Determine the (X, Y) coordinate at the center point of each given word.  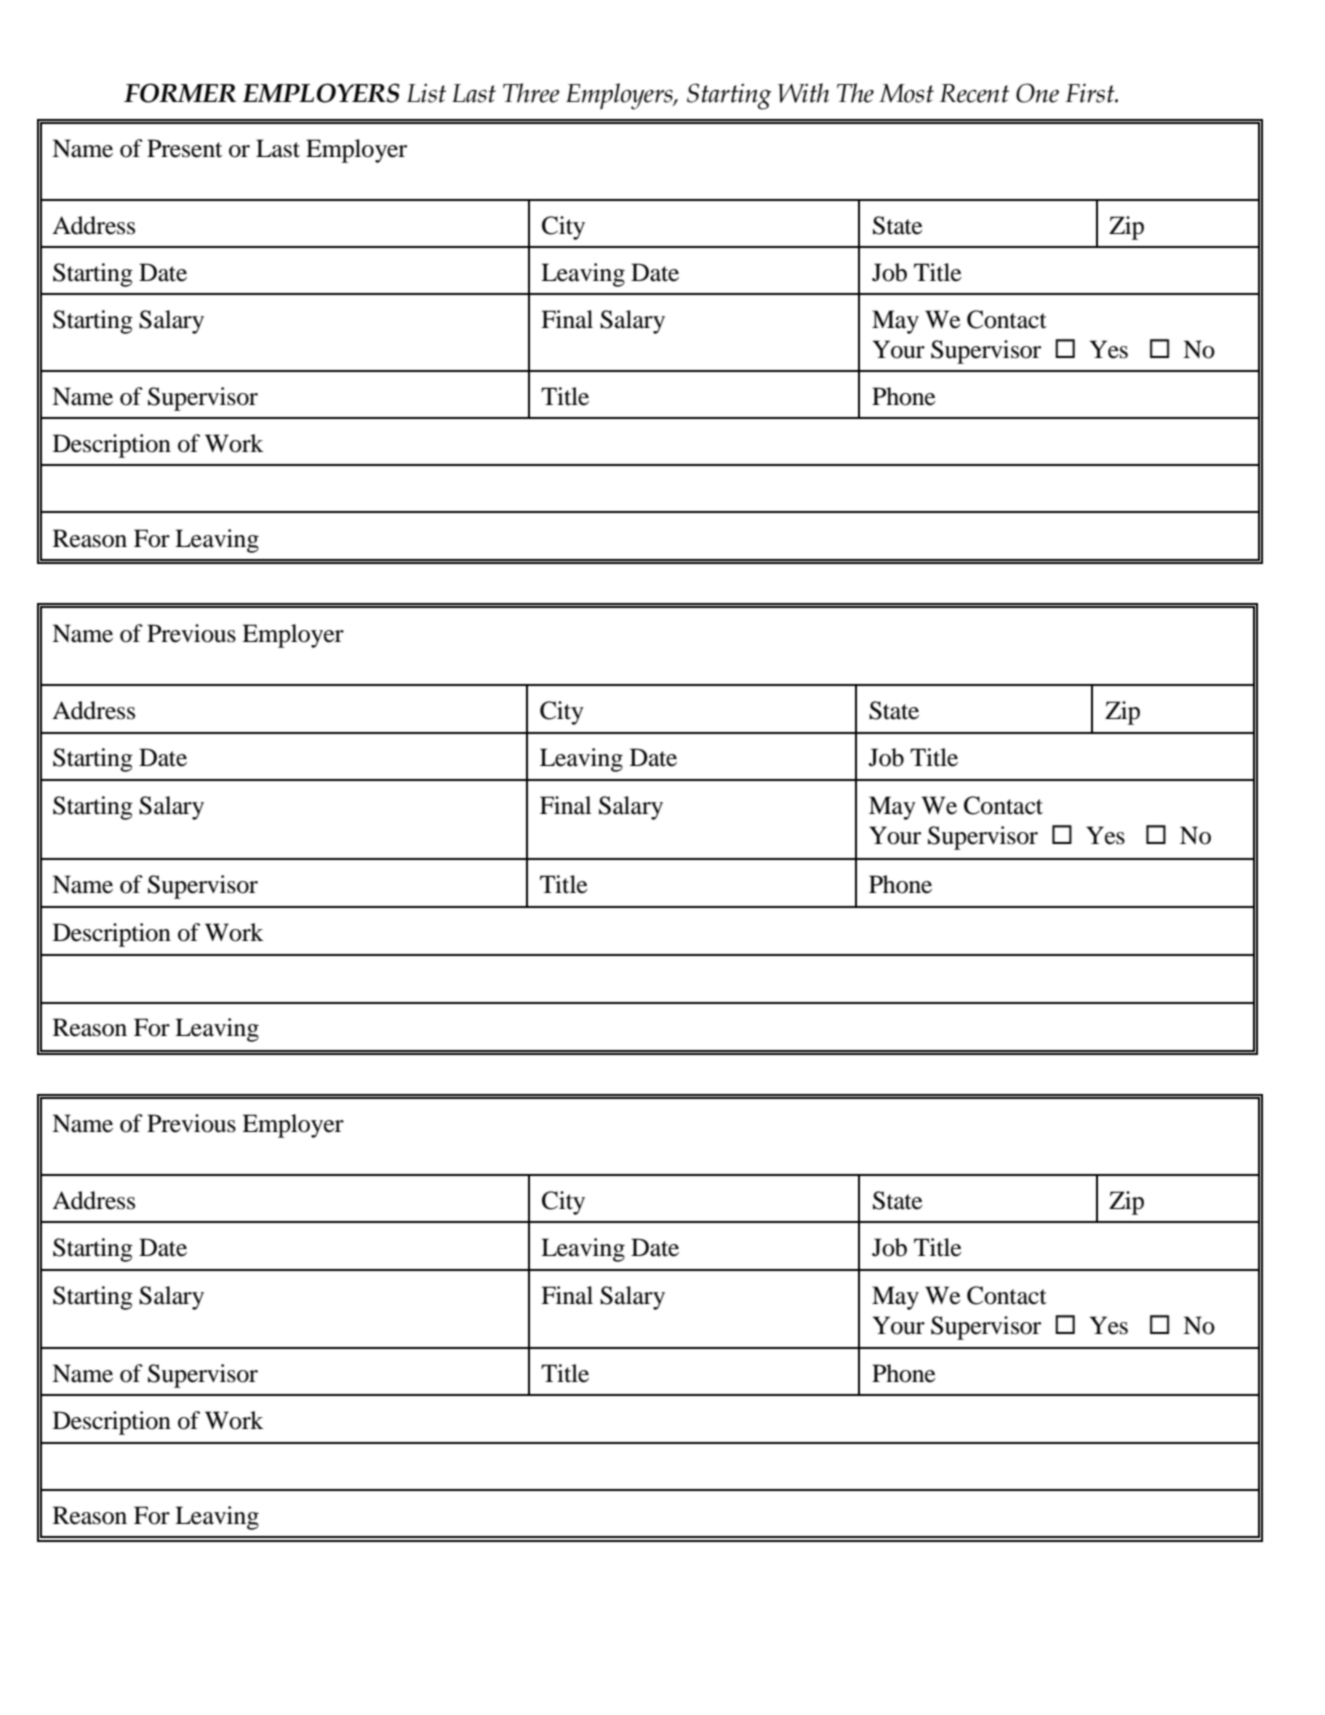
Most (906, 93)
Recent (974, 93)
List (426, 93)
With (803, 93)
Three (531, 93)
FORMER (180, 93)
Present (184, 148)
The (855, 93)
